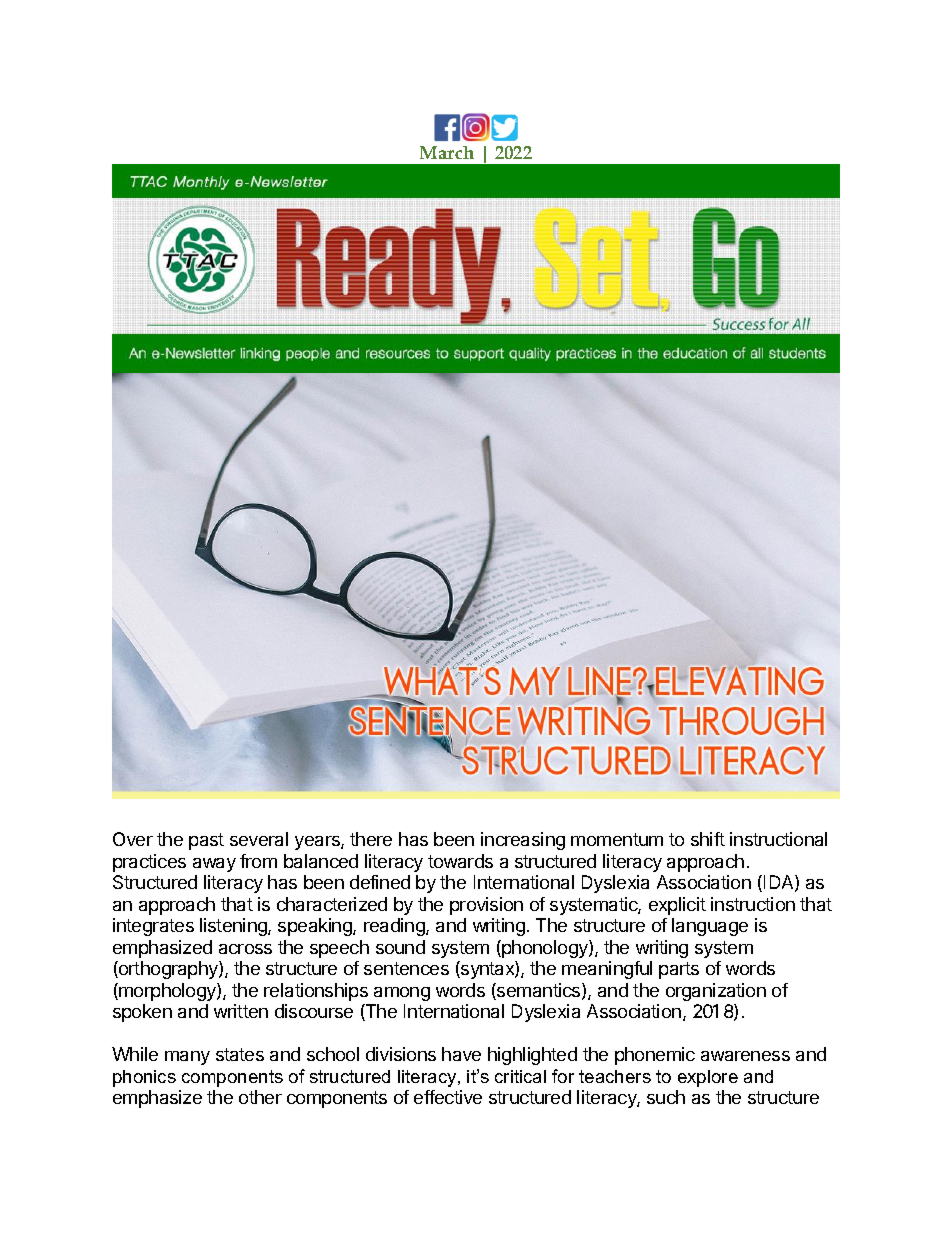 The image size is (952, 1233). What do you see at coordinates (461, 1054) in the page?
I see `have` at bounding box center [461, 1054].
